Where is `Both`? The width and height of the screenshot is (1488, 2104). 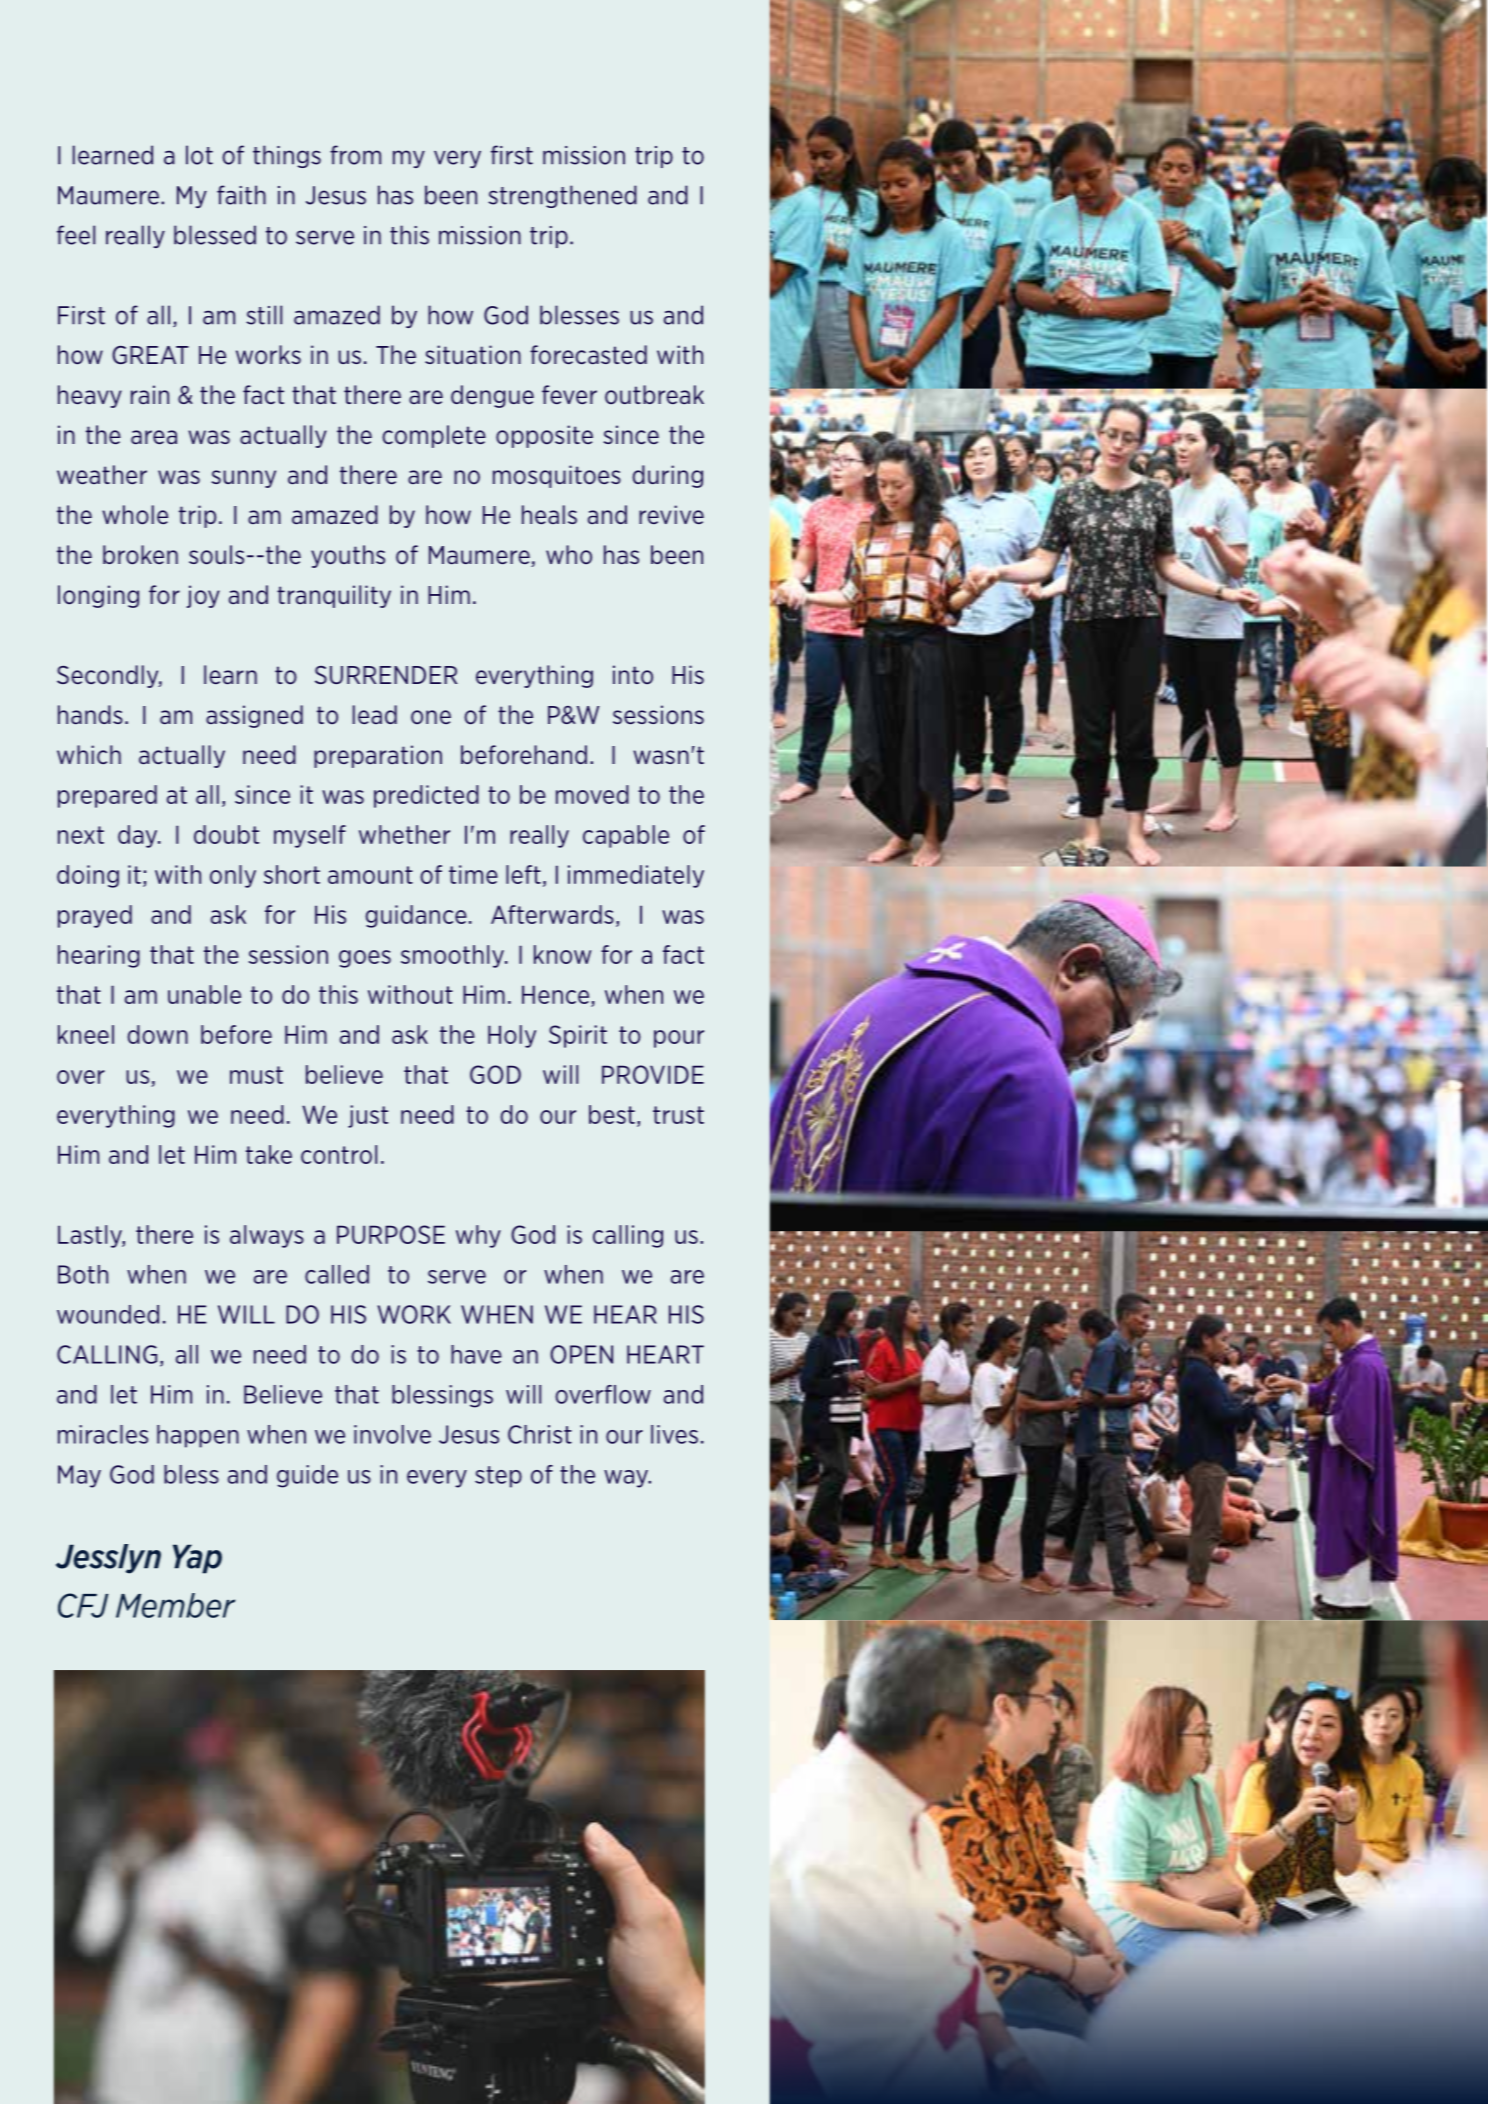
Both is located at coordinates (83, 1274).
